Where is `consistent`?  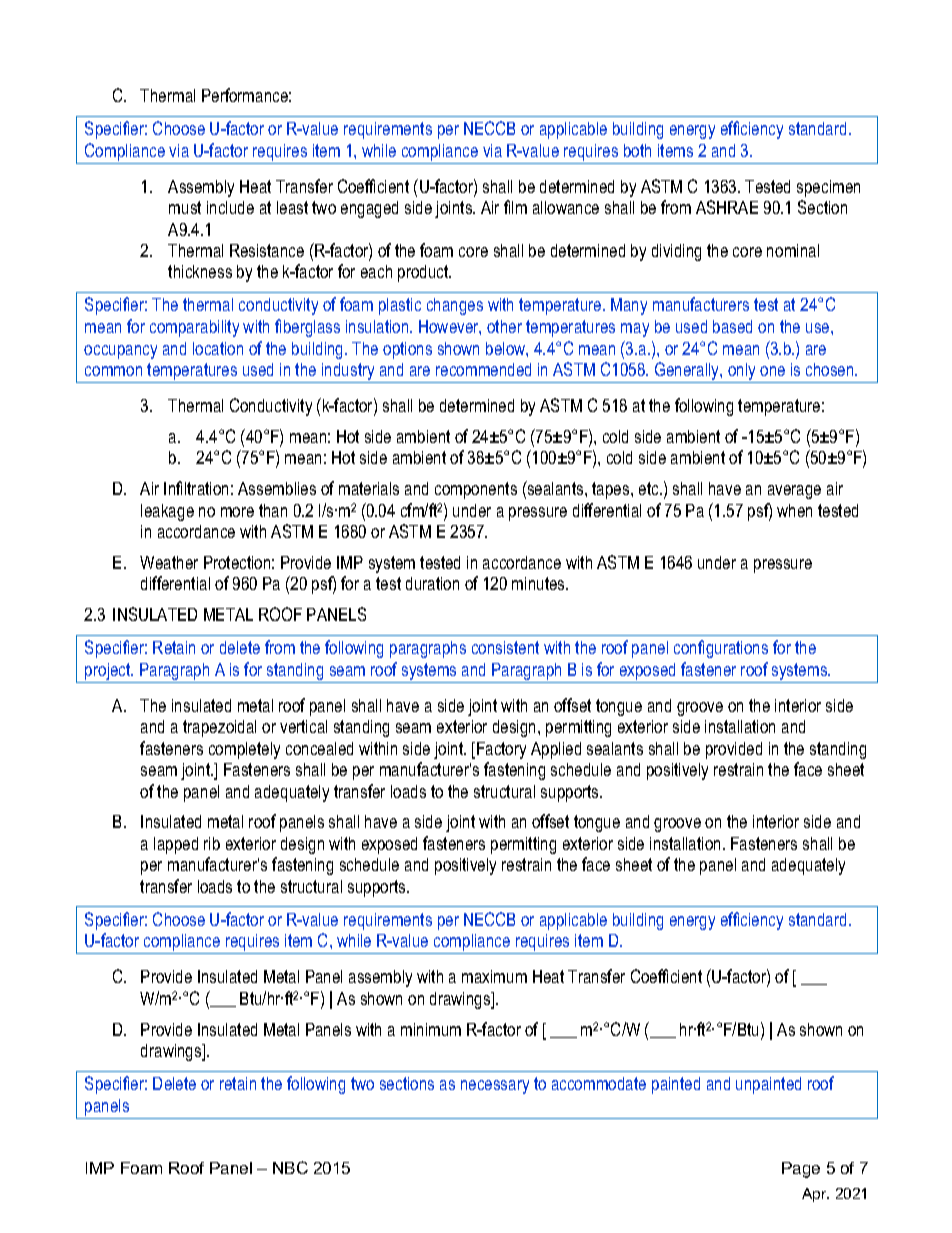 consistent is located at coordinates (505, 647).
